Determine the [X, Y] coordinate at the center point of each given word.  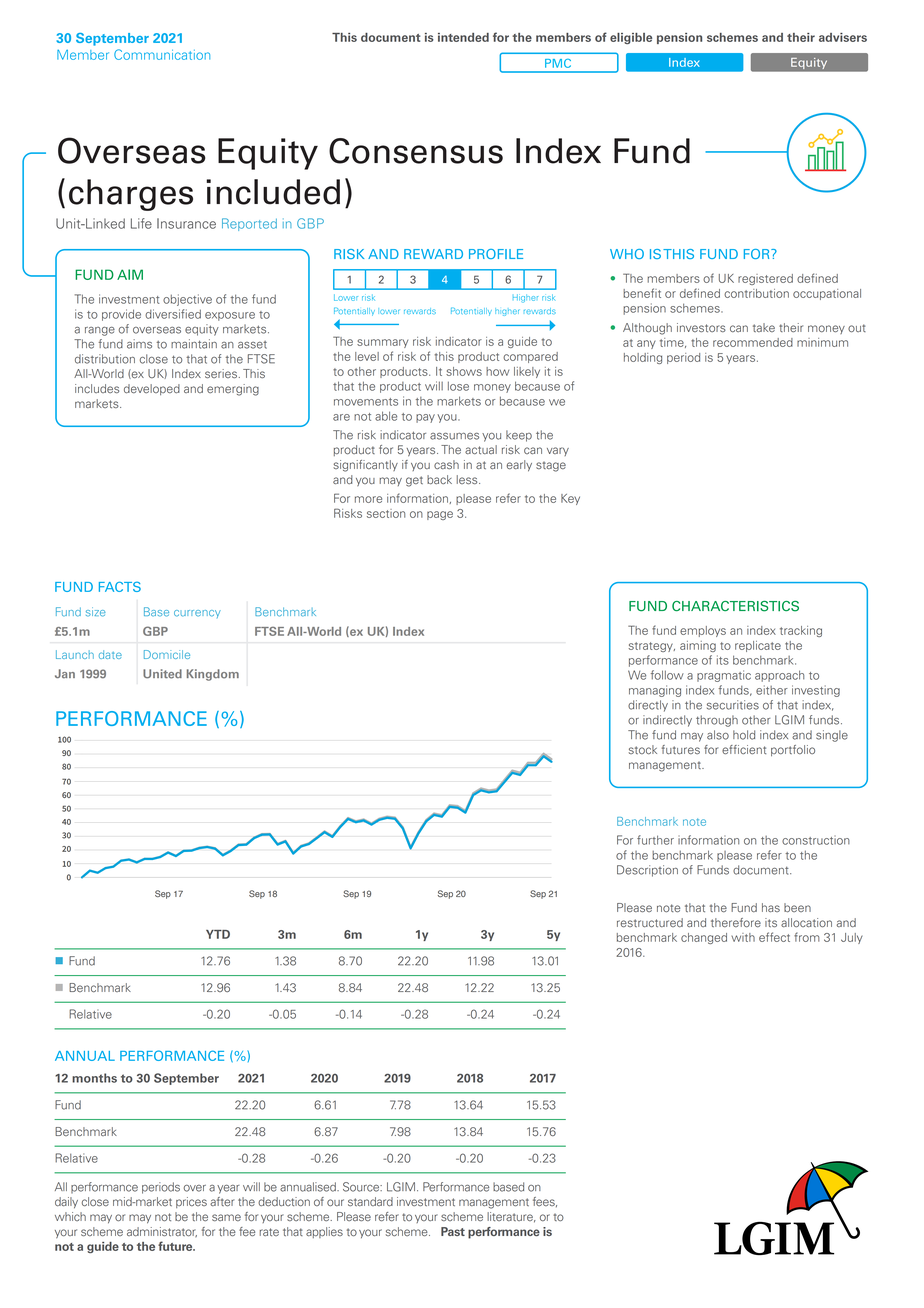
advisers [843, 37]
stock [643, 749]
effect [774, 937]
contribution [756, 293]
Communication [162, 54]
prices [191, 1202]
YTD [218, 934]
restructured [650, 922]
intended [463, 37]
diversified [173, 314]
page [440, 515]
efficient [744, 749]
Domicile [167, 654]
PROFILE [496, 254]
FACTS [120, 586]
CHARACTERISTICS [735, 606]
